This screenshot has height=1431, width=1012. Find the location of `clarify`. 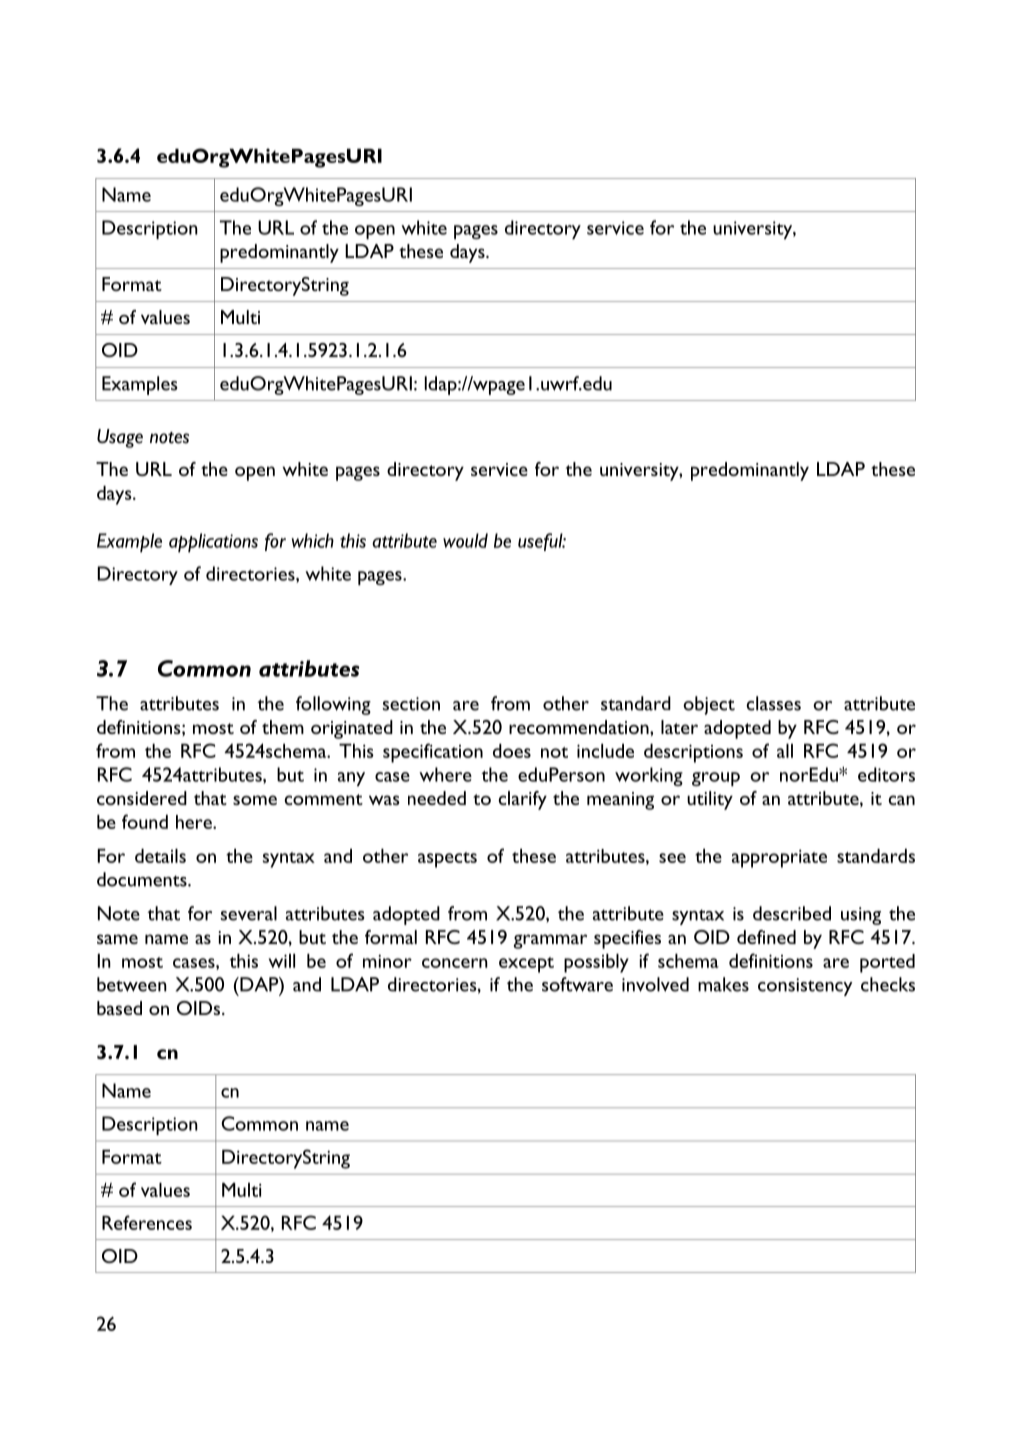

clarify is located at coordinates (522, 800).
